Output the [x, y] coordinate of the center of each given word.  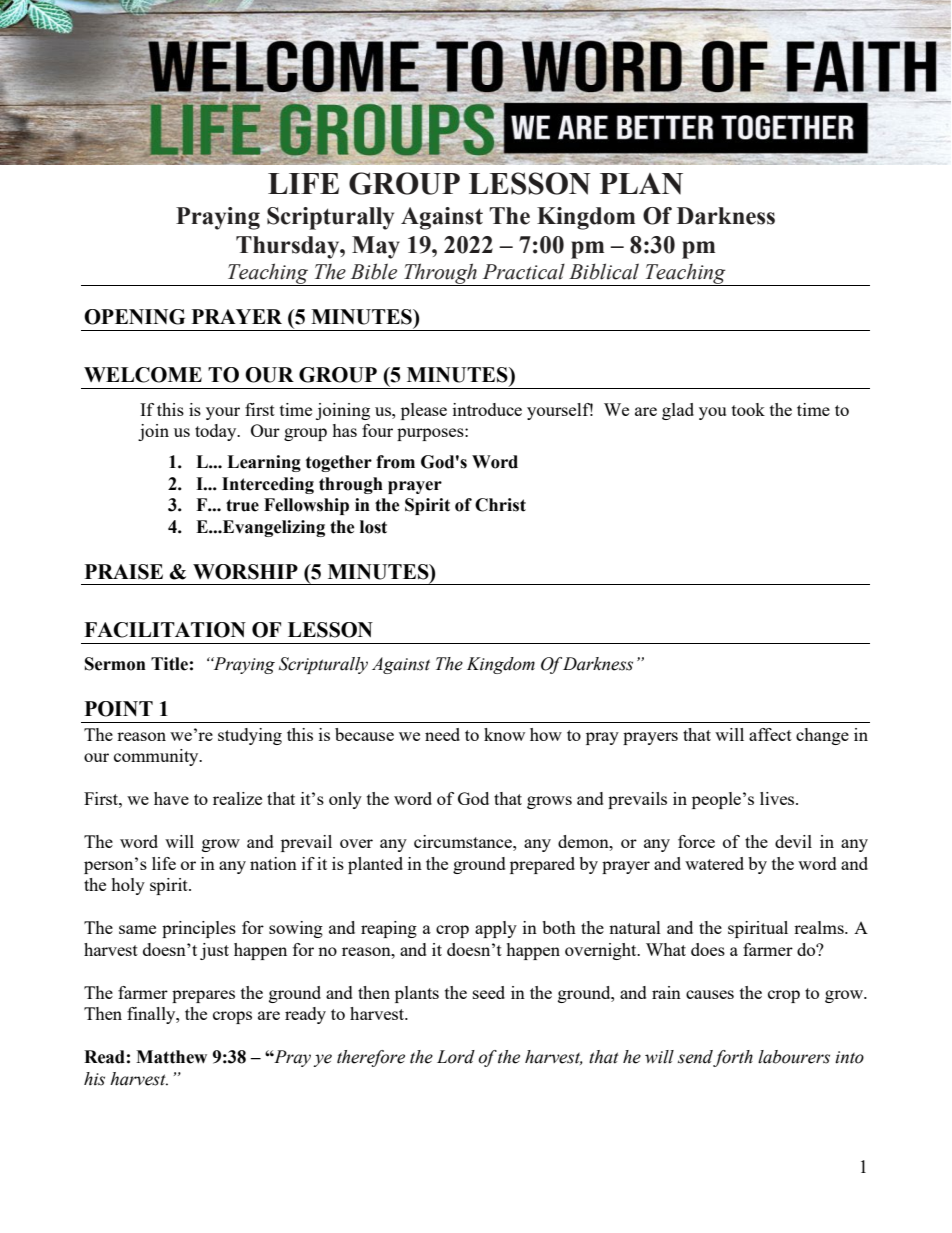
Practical [524, 272]
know [504, 734]
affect [770, 734]
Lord [456, 1057]
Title [169, 664]
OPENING [134, 317]
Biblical [604, 271]
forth [733, 1058]
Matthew [171, 1057]
